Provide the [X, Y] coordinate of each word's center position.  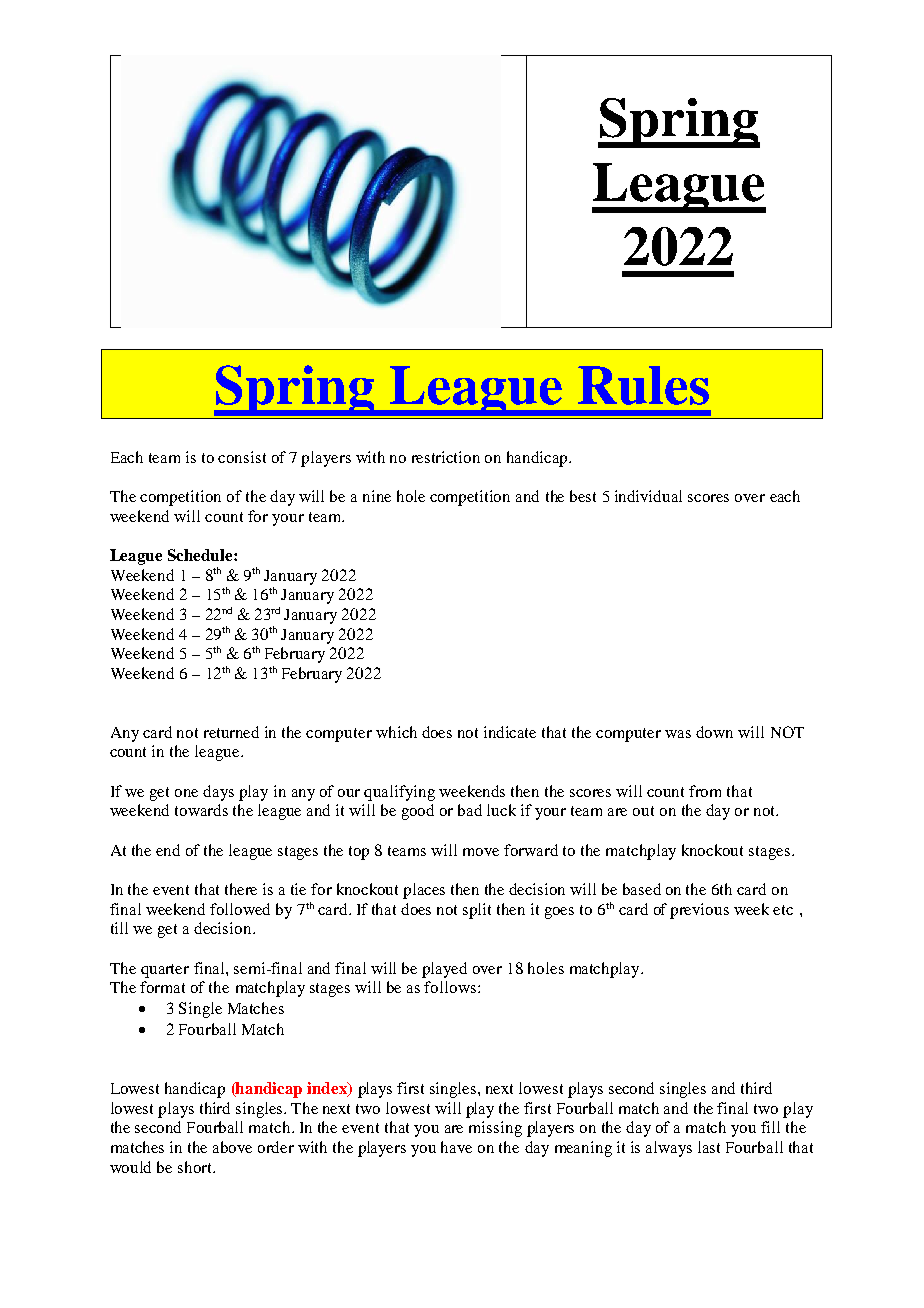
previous [699, 911]
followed [240, 909]
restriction [446, 457]
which [396, 732]
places [424, 891]
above [232, 1147]
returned [231, 732]
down [714, 732]
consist [242, 457]
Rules [643, 385]
